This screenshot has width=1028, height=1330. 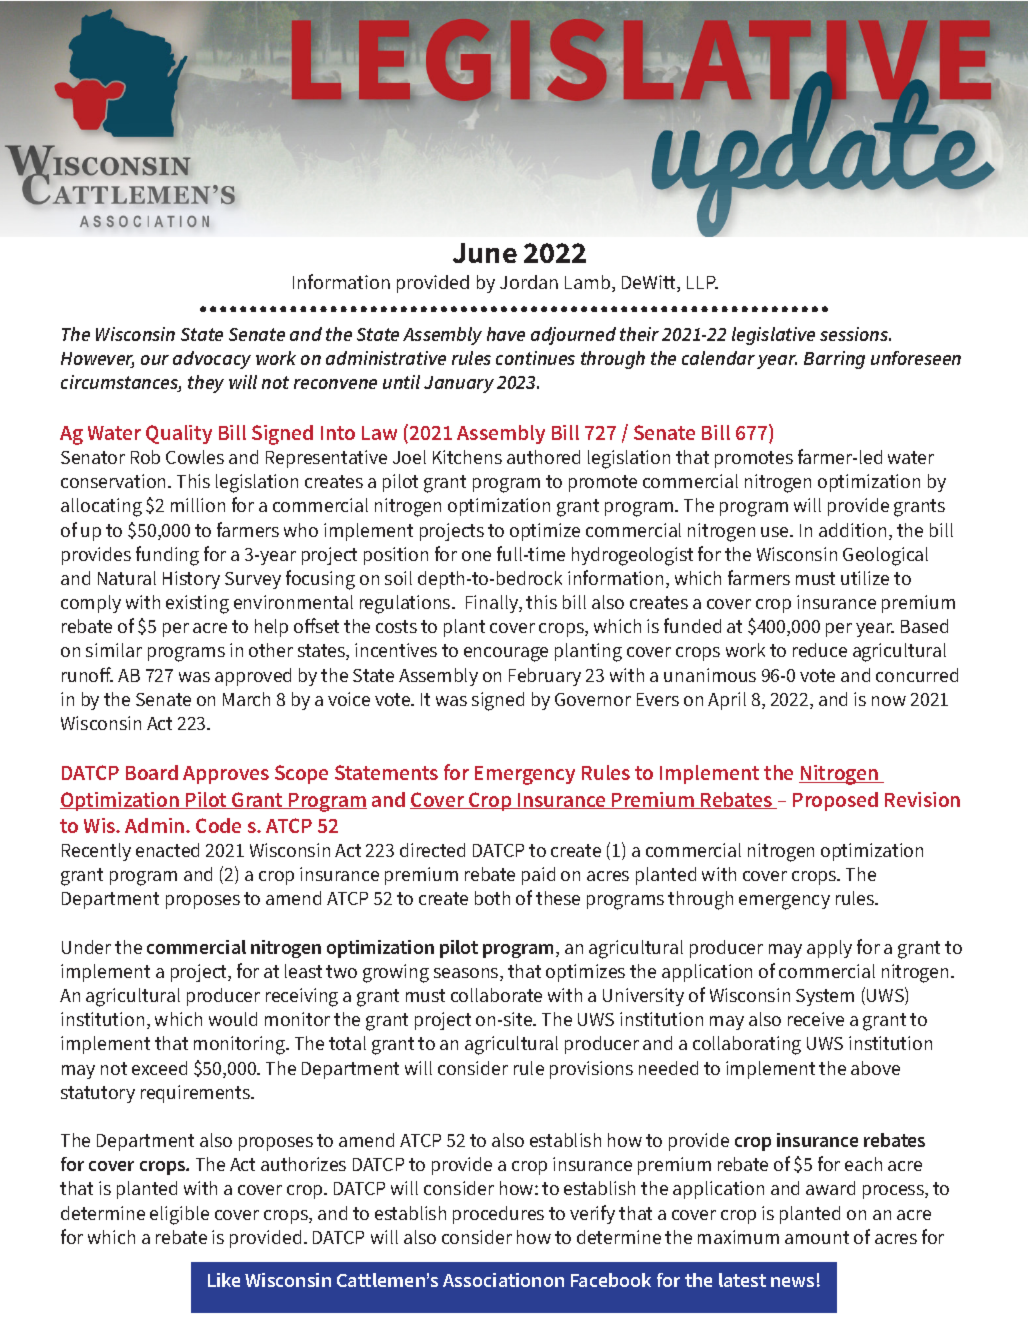 I want to click on collaborate, so click(x=496, y=995).
